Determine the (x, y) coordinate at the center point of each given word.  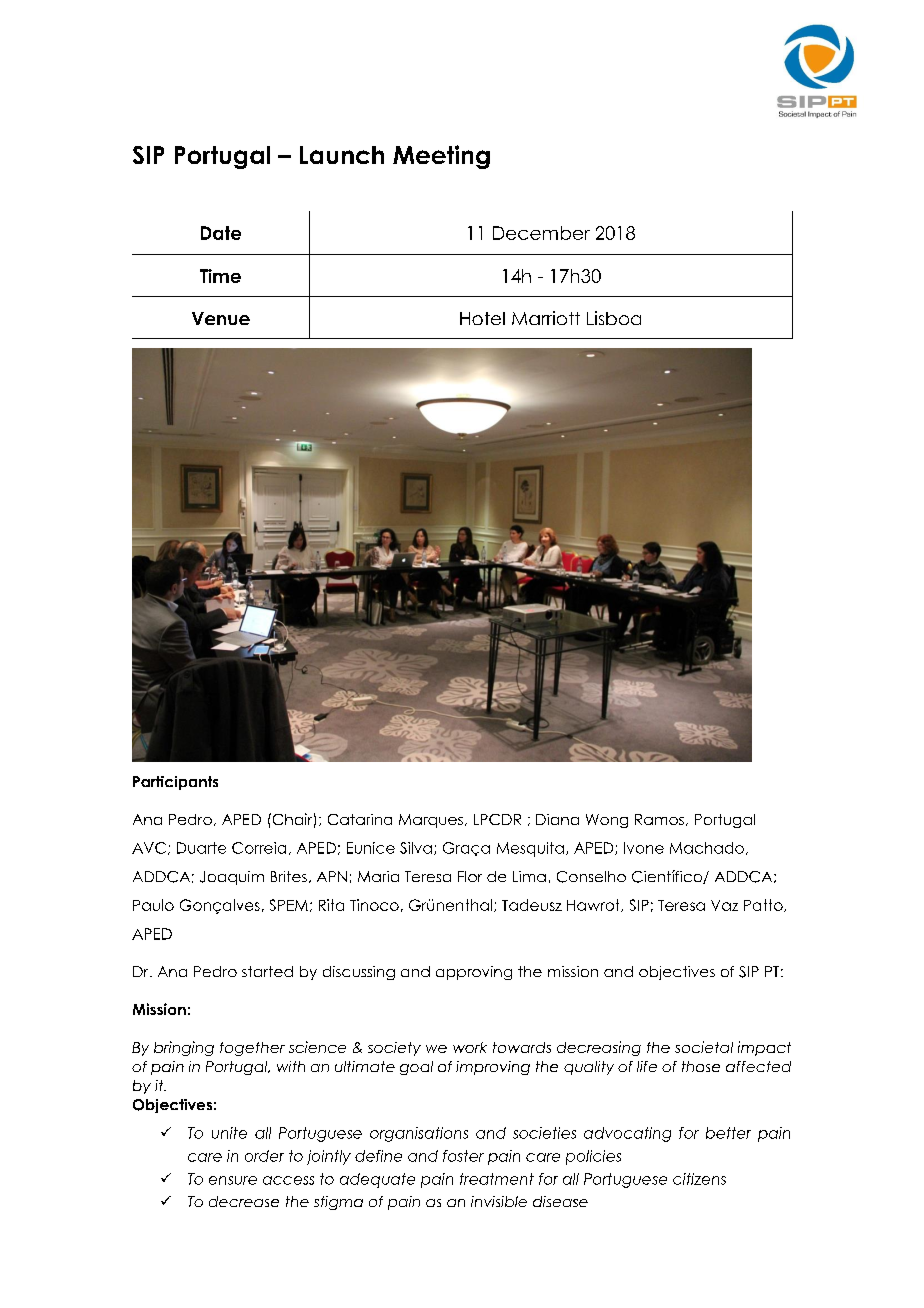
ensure (233, 1180)
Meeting (441, 157)
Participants (175, 783)
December (541, 233)
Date (221, 233)
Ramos (659, 819)
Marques (431, 821)
